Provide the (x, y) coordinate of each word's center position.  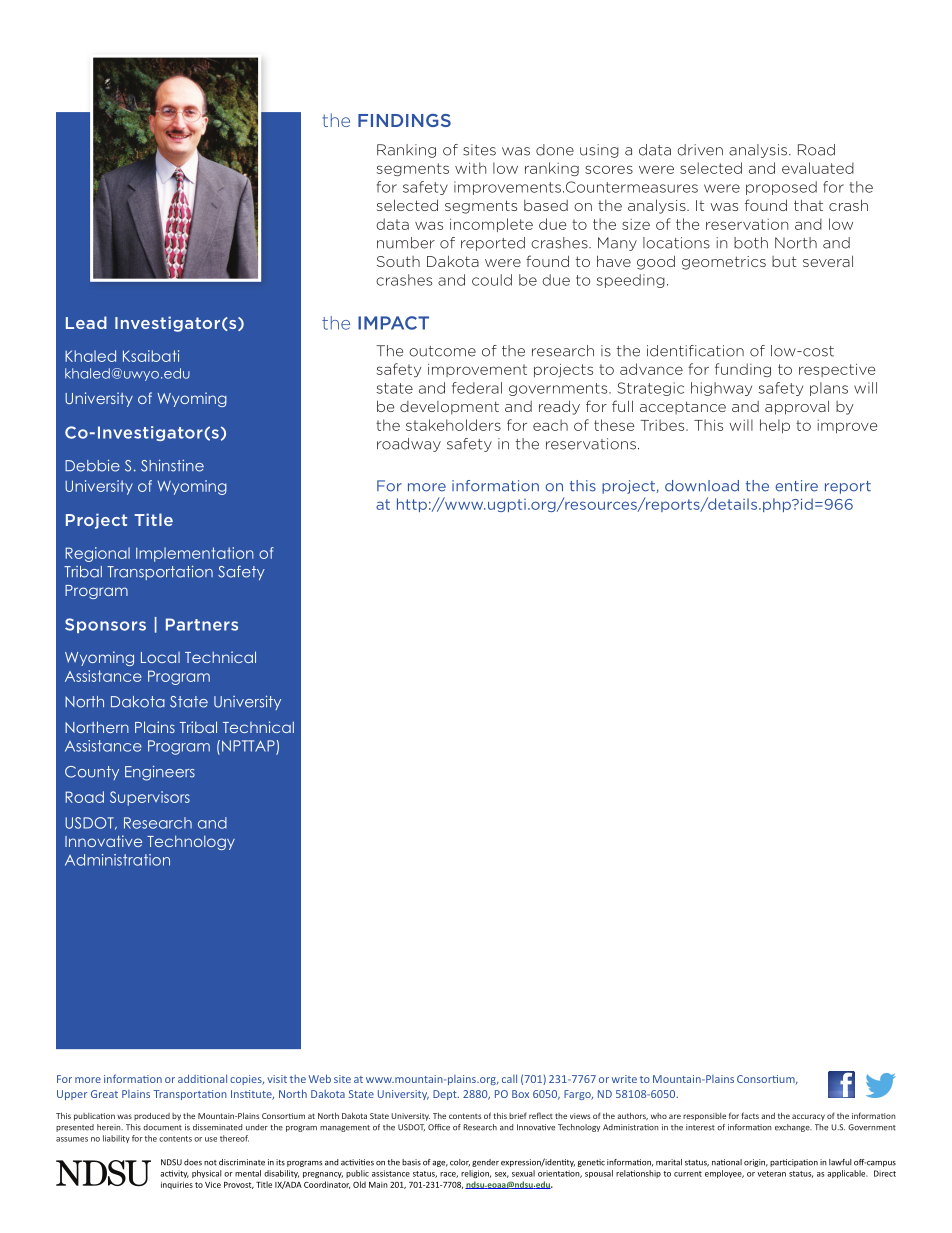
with (470, 168)
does (193, 1162)
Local (160, 657)
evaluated (818, 168)
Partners (202, 624)
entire (796, 486)
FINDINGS (404, 120)
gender (485, 1163)
